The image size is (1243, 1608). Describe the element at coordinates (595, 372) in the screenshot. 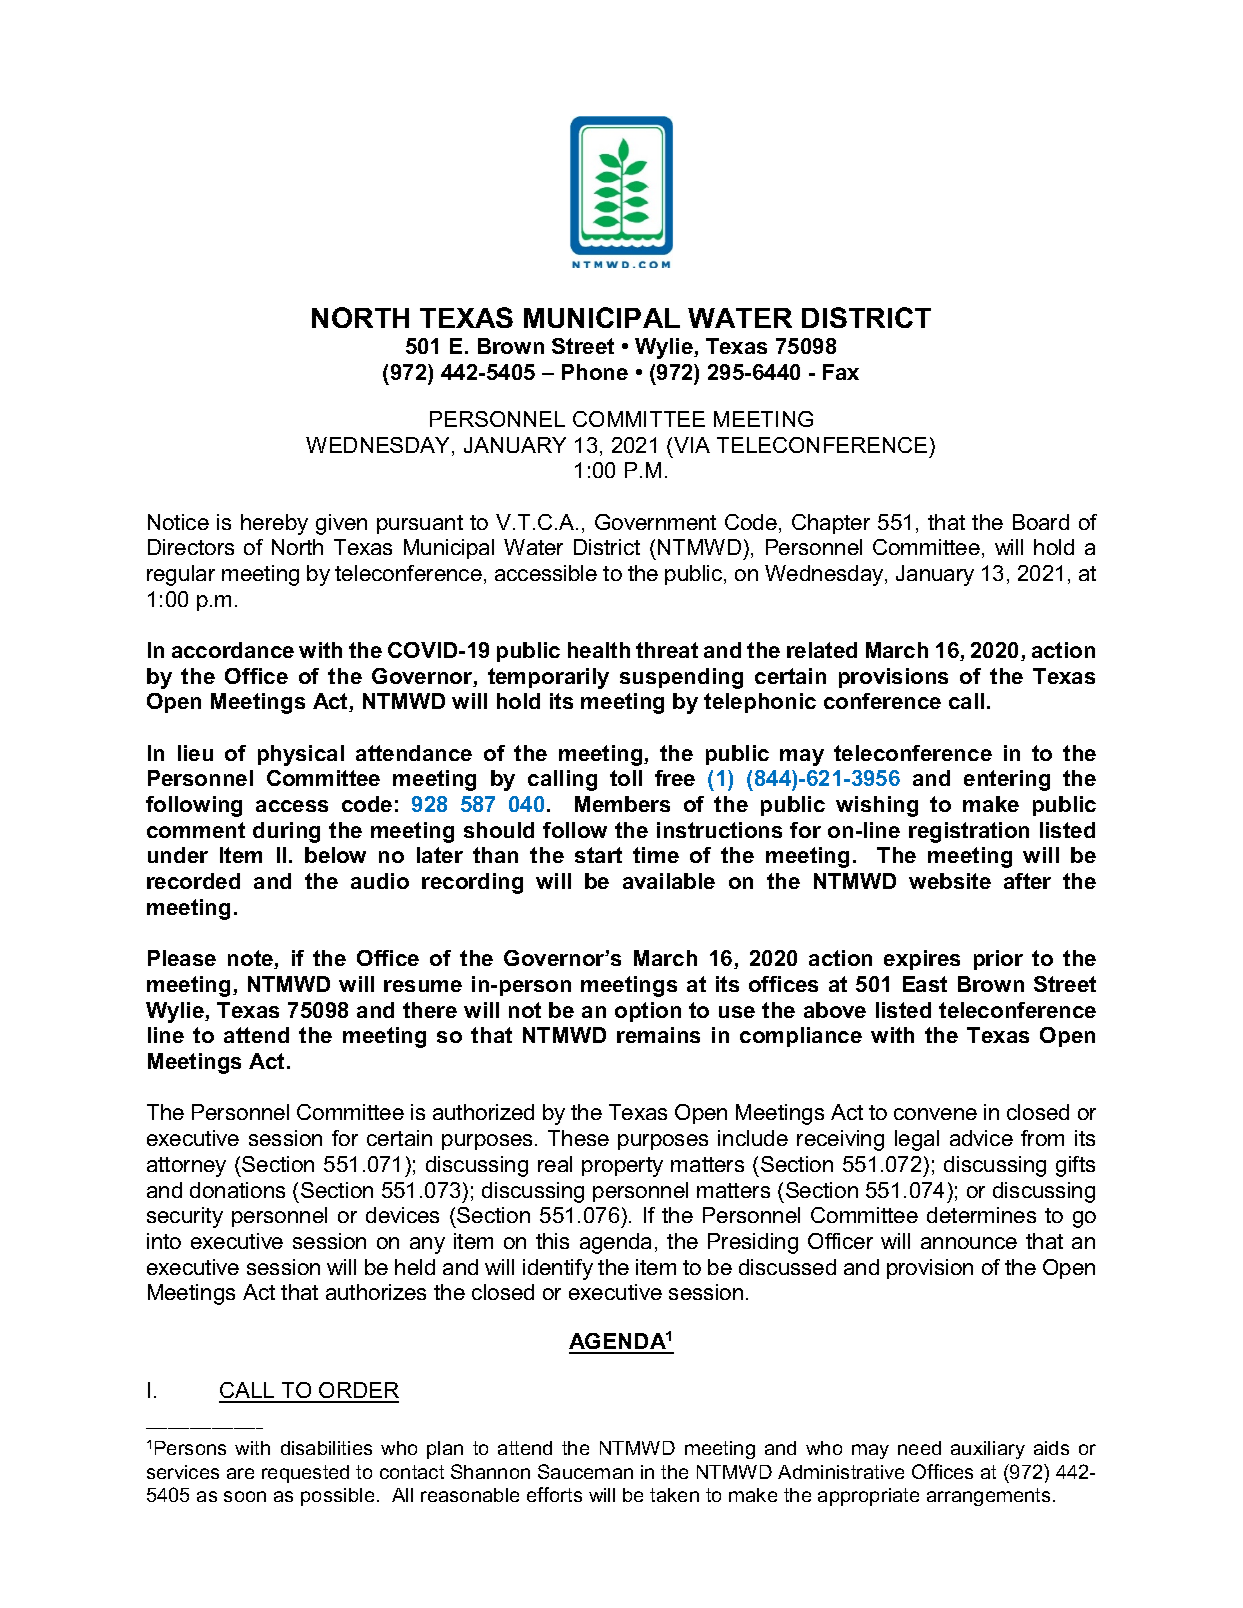

I see `Phone` at that location.
